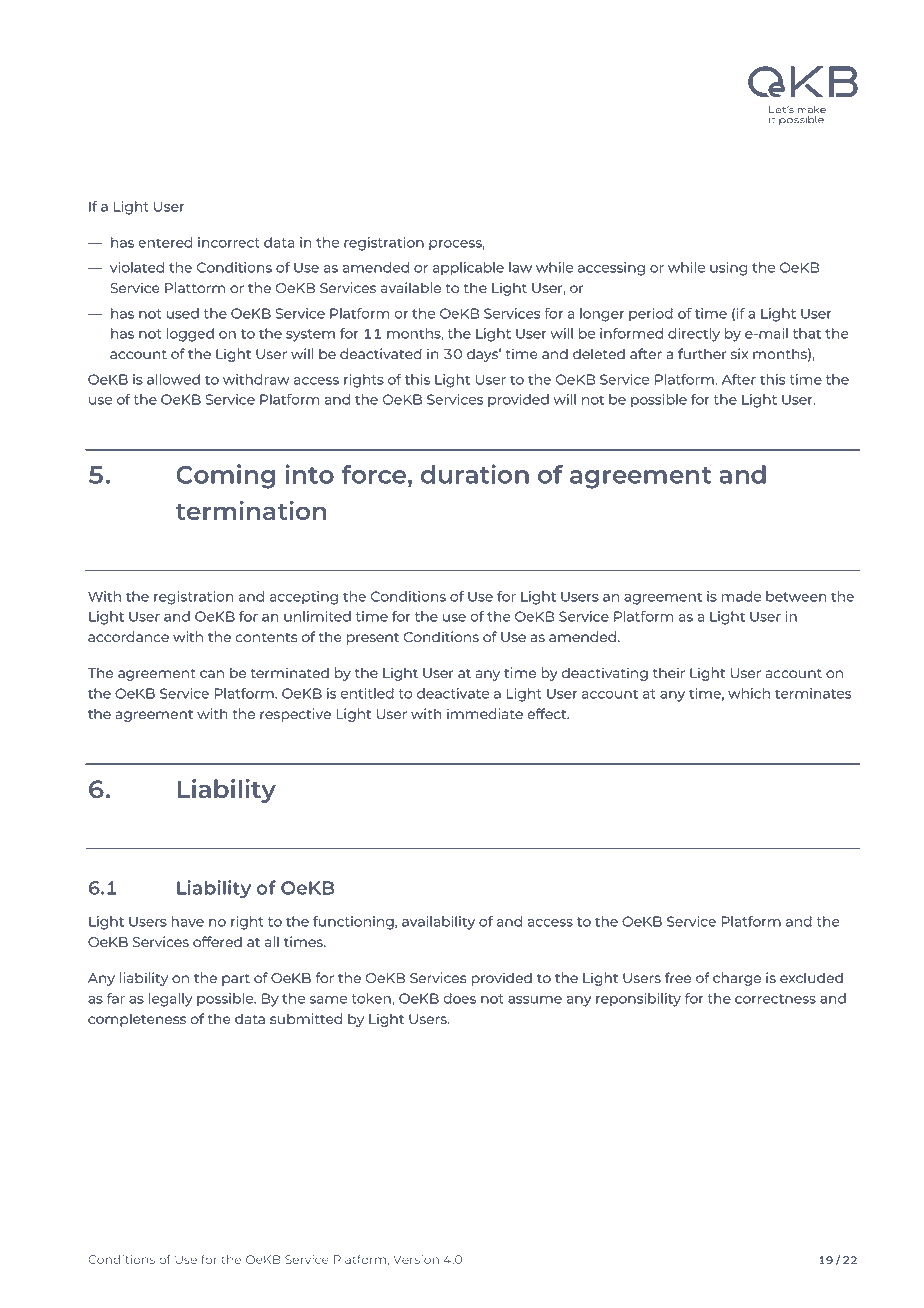  Describe the element at coordinates (749, 693) in the image. I see `which` at that location.
